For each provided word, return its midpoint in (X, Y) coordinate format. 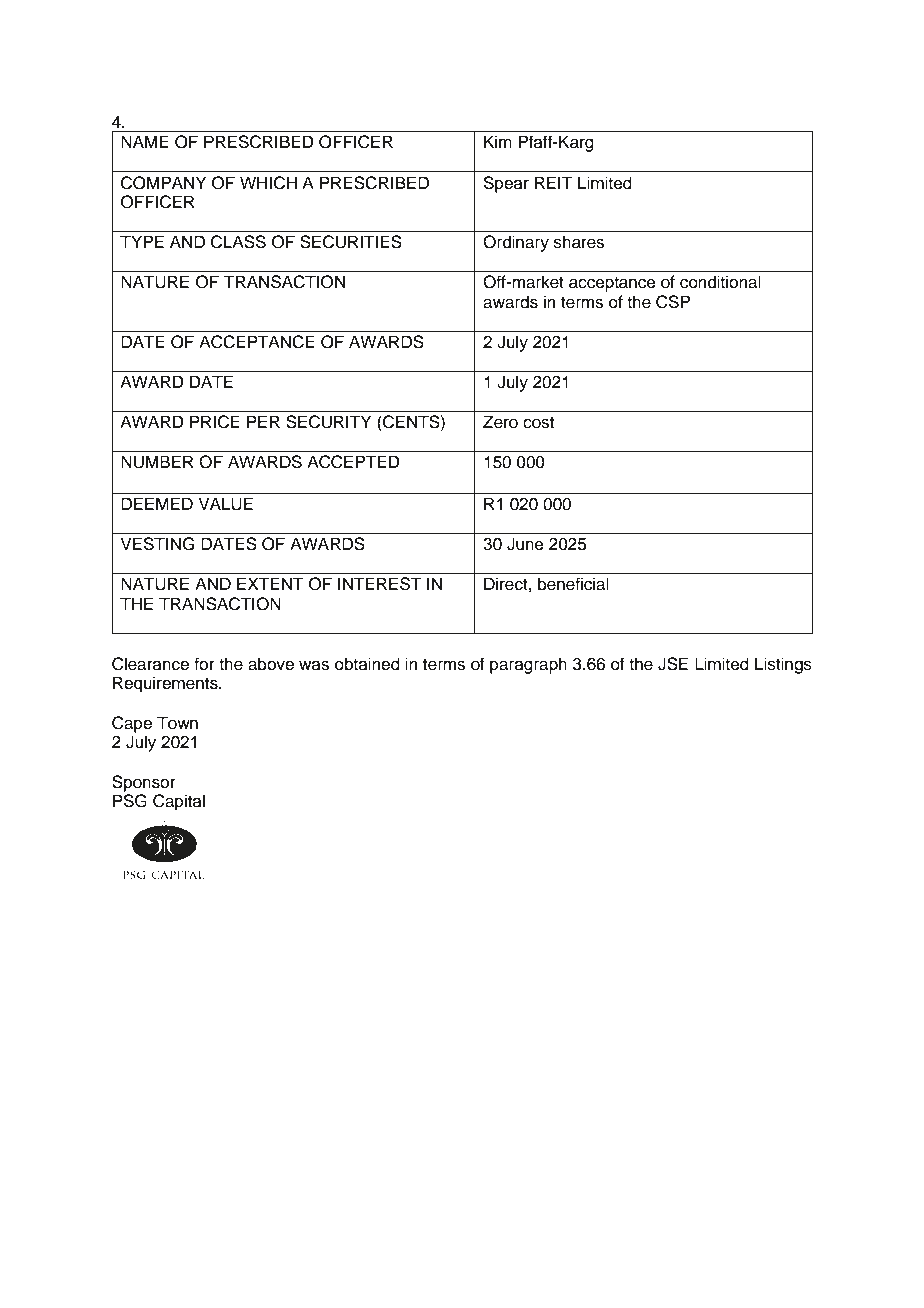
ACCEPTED (353, 462)
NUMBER (157, 462)
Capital (179, 802)
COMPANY (163, 183)
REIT (554, 182)
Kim (498, 141)
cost (538, 423)
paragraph (528, 665)
